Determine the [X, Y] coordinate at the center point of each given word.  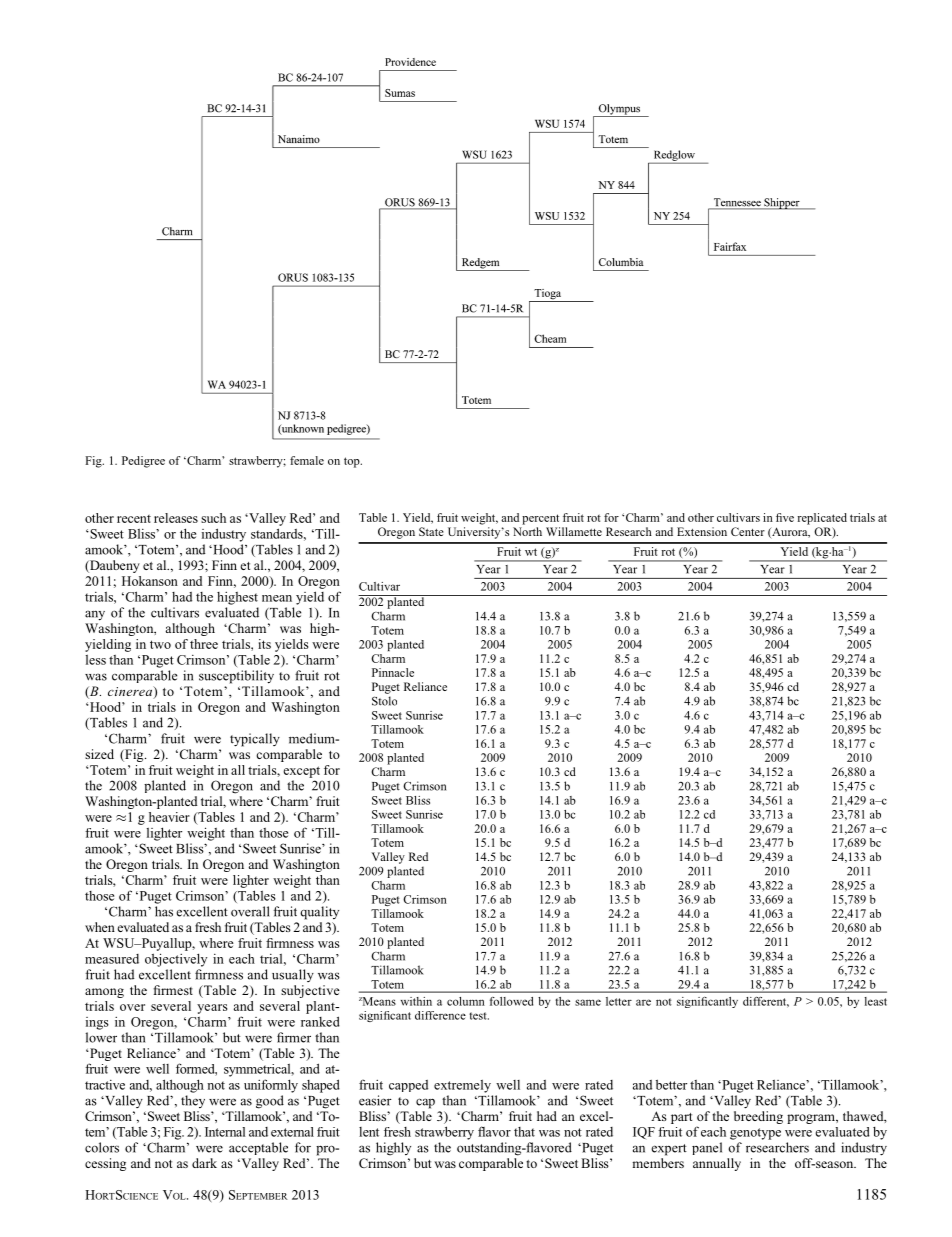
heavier [169, 817]
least [876, 1001]
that [524, 1132]
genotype [755, 1134]
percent [540, 519]
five [785, 517]
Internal [225, 1132]
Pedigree [143, 462]
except [301, 772]
